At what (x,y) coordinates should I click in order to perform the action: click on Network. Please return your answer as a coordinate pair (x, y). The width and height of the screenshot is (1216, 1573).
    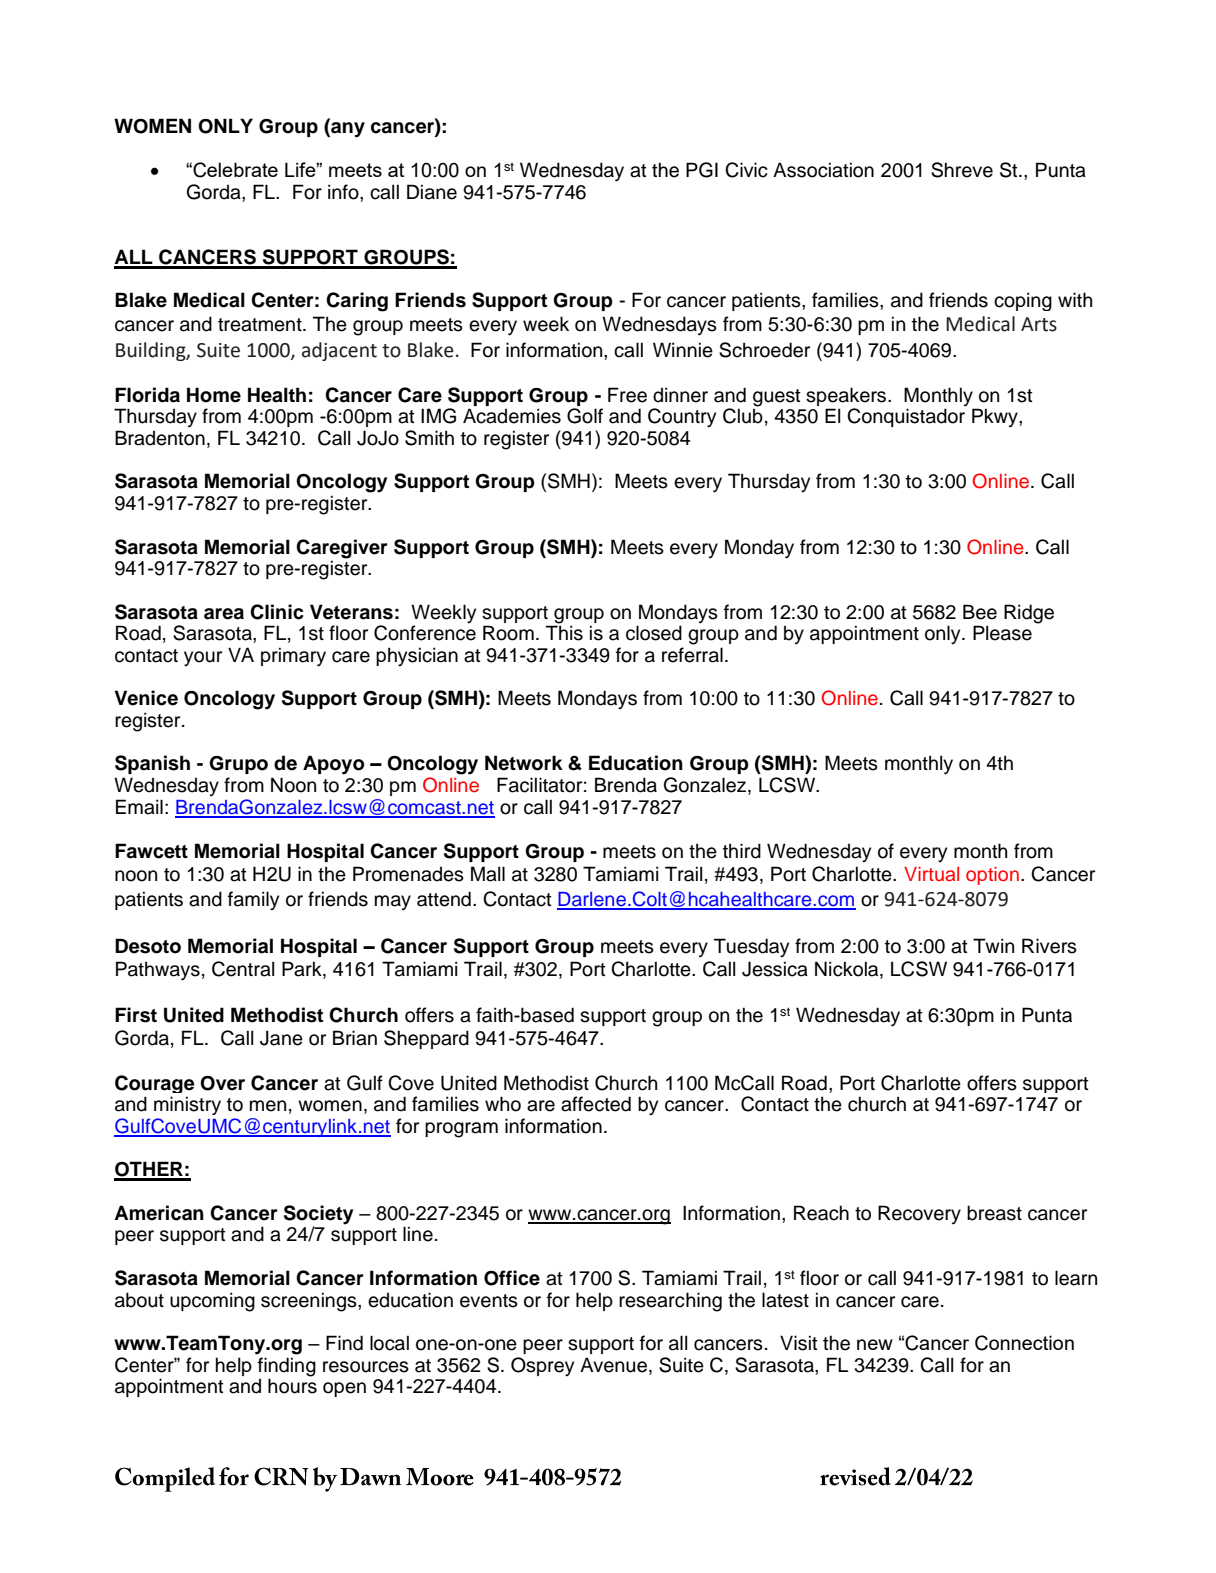
    Looking at the image, I should click on (524, 763).
